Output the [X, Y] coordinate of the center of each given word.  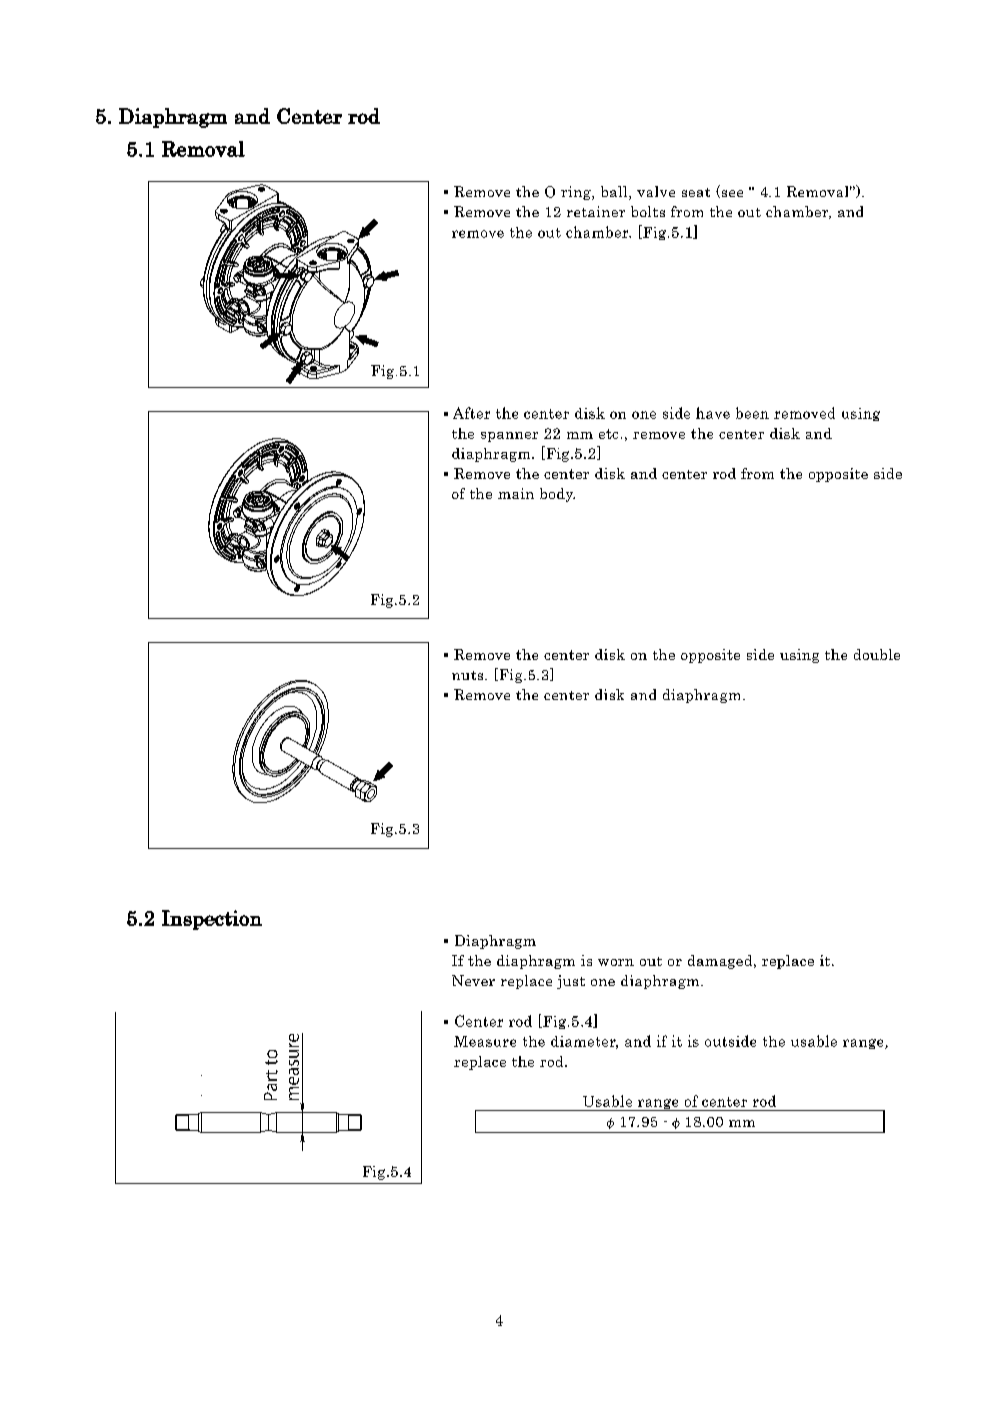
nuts [469, 675]
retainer [596, 211]
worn [616, 962]
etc [608, 434]
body [557, 495]
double [877, 654]
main [516, 493]
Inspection [212, 920]
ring [577, 193]
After [471, 413]
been [752, 413]
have [713, 413]
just [571, 982]
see [731, 194]
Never [473, 980]
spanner [509, 437]
